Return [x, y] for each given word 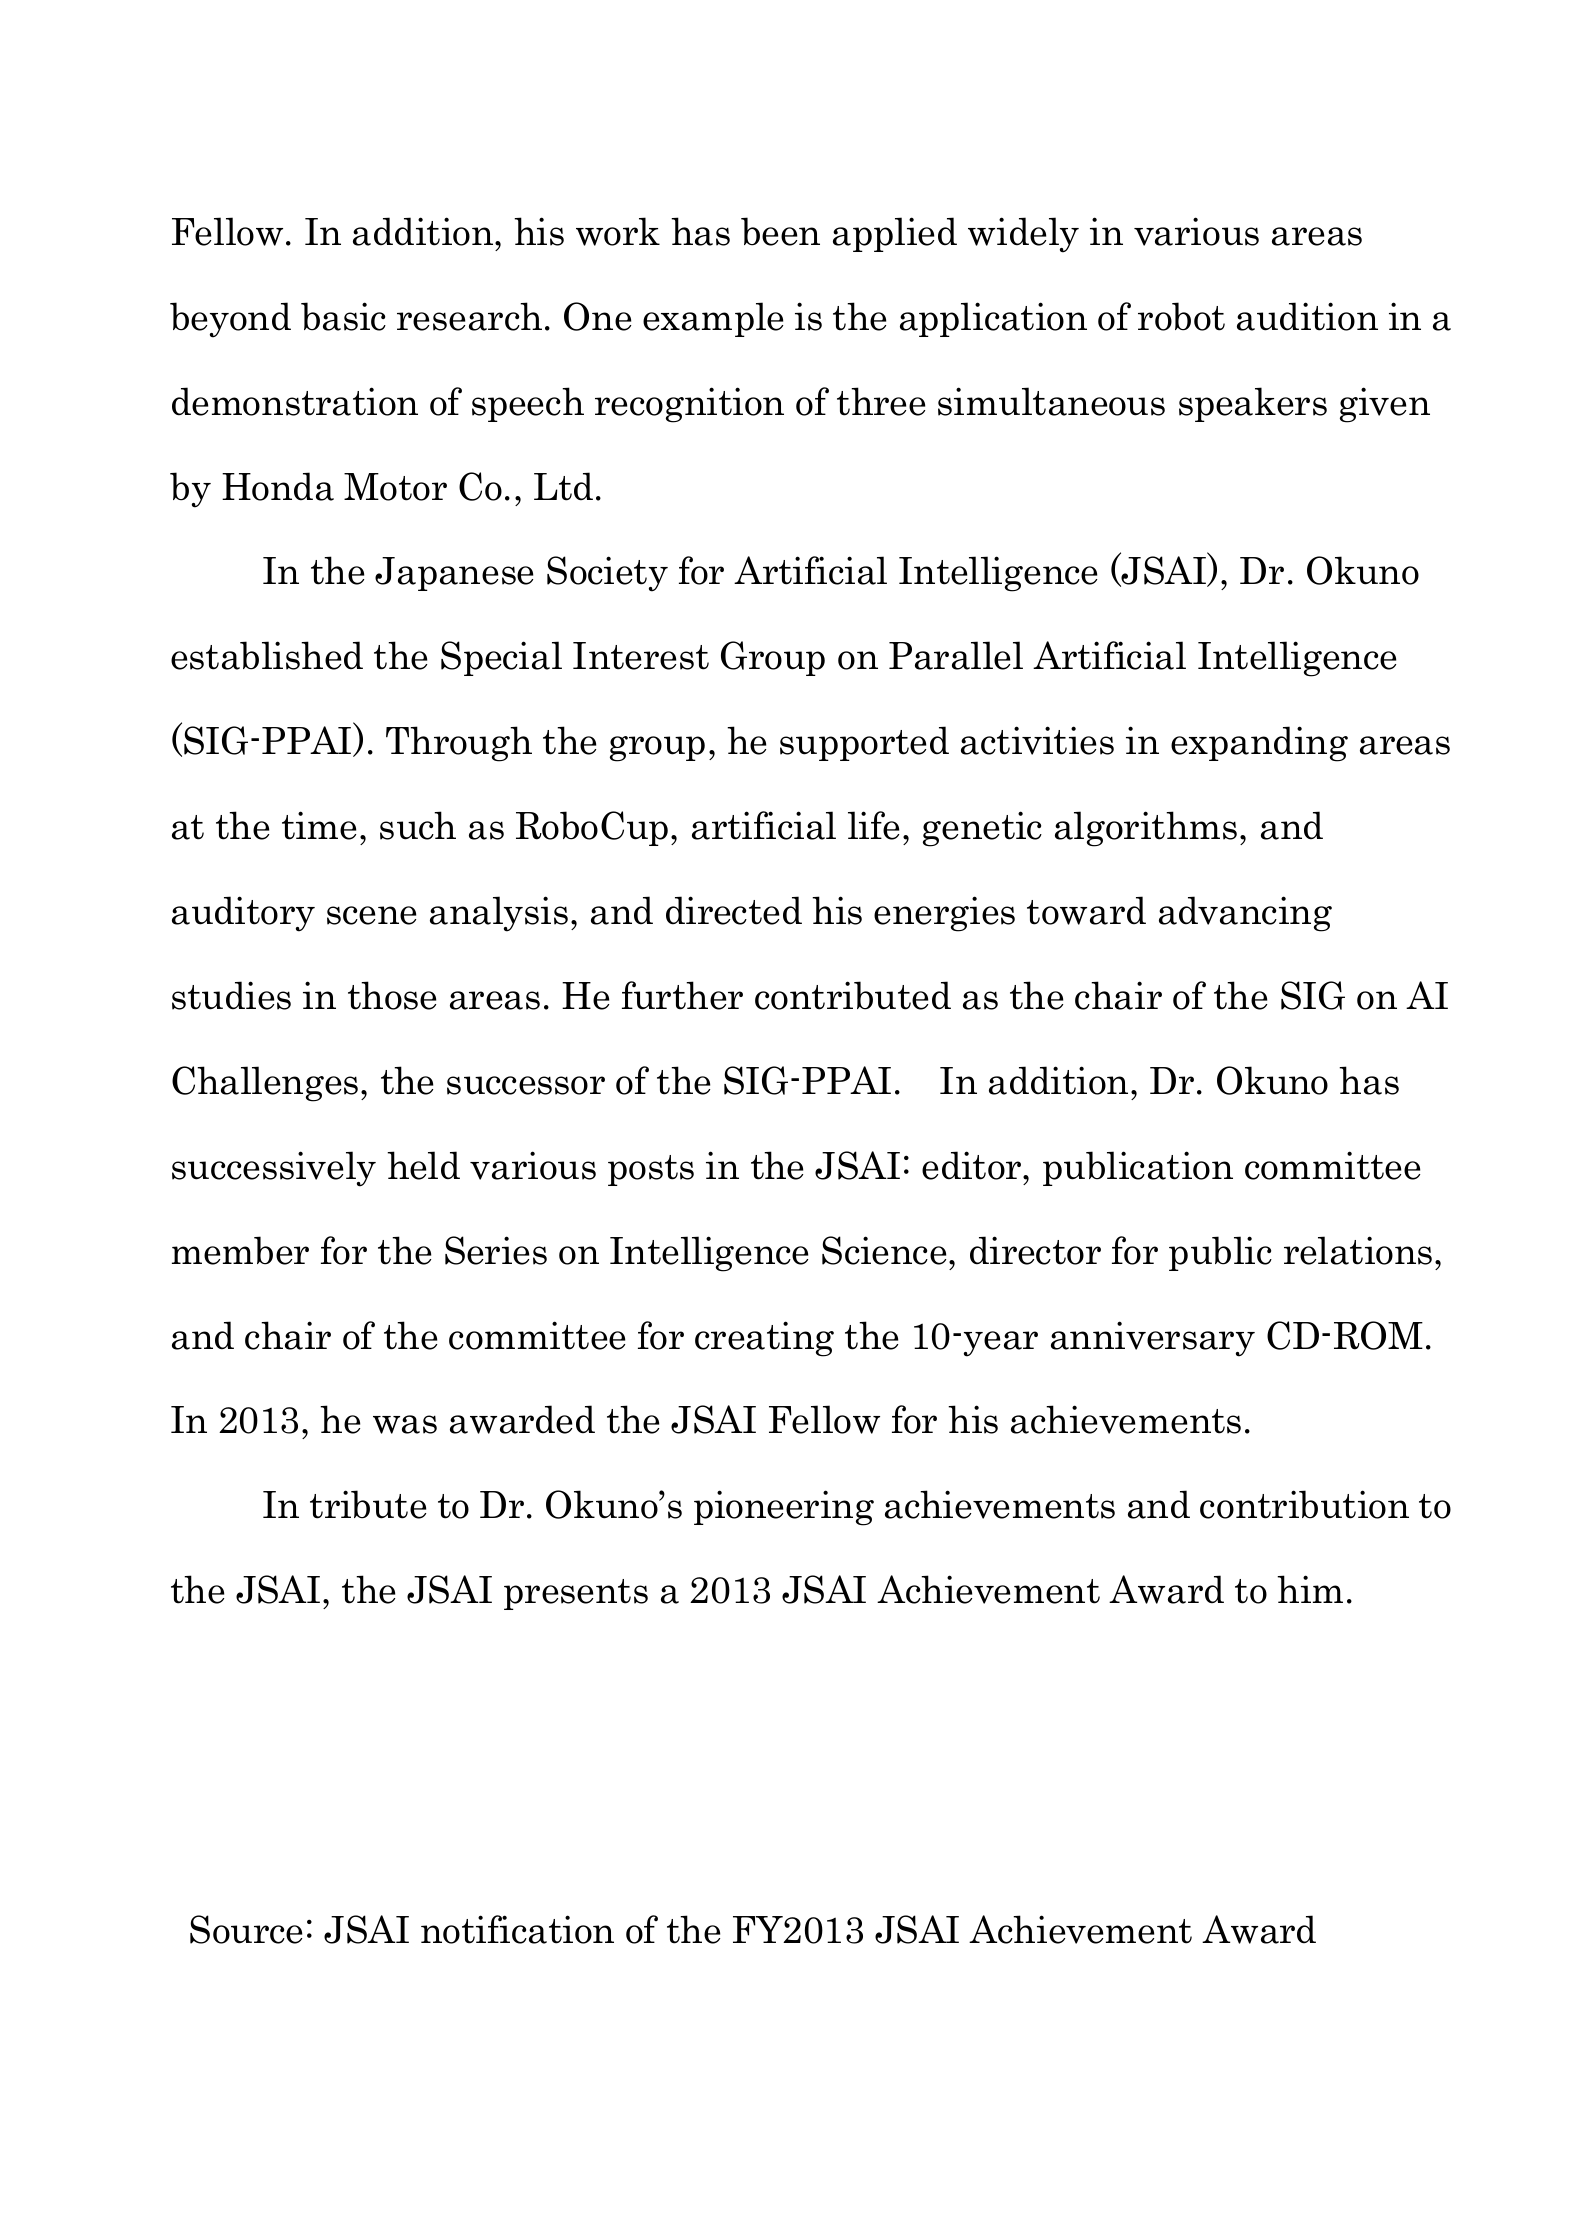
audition [1307, 316]
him [1310, 1589]
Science [884, 1250]
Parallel [956, 655]
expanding [1259, 744]
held [423, 1165]
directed [734, 910]
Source [246, 1929]
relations [1358, 1250]
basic [343, 316]
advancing [1245, 914]
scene [371, 915]
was [405, 1424]
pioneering [784, 1508]
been [780, 231]
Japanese [454, 574]
